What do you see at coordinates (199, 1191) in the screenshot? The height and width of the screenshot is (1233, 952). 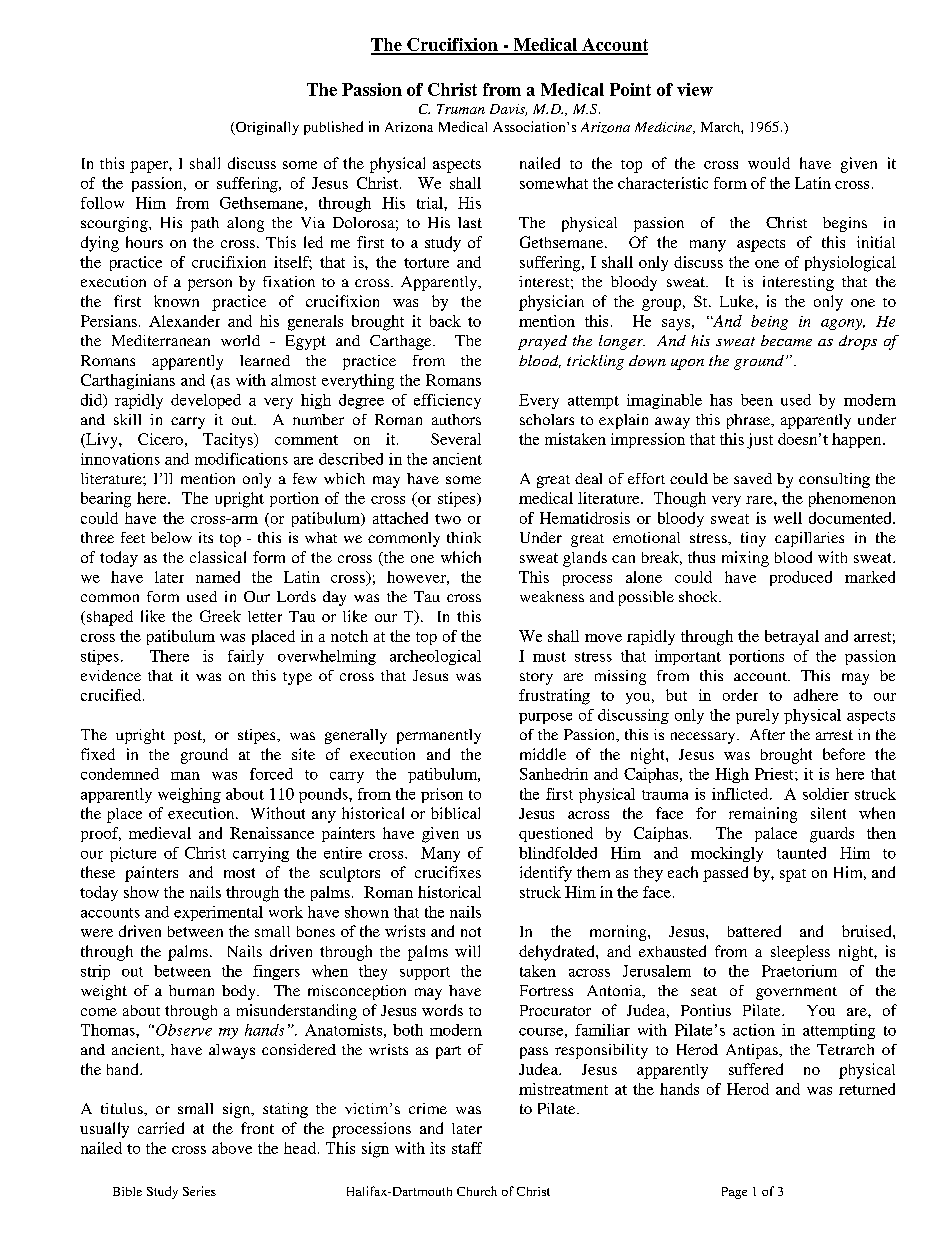 I see `Series` at bounding box center [199, 1191].
